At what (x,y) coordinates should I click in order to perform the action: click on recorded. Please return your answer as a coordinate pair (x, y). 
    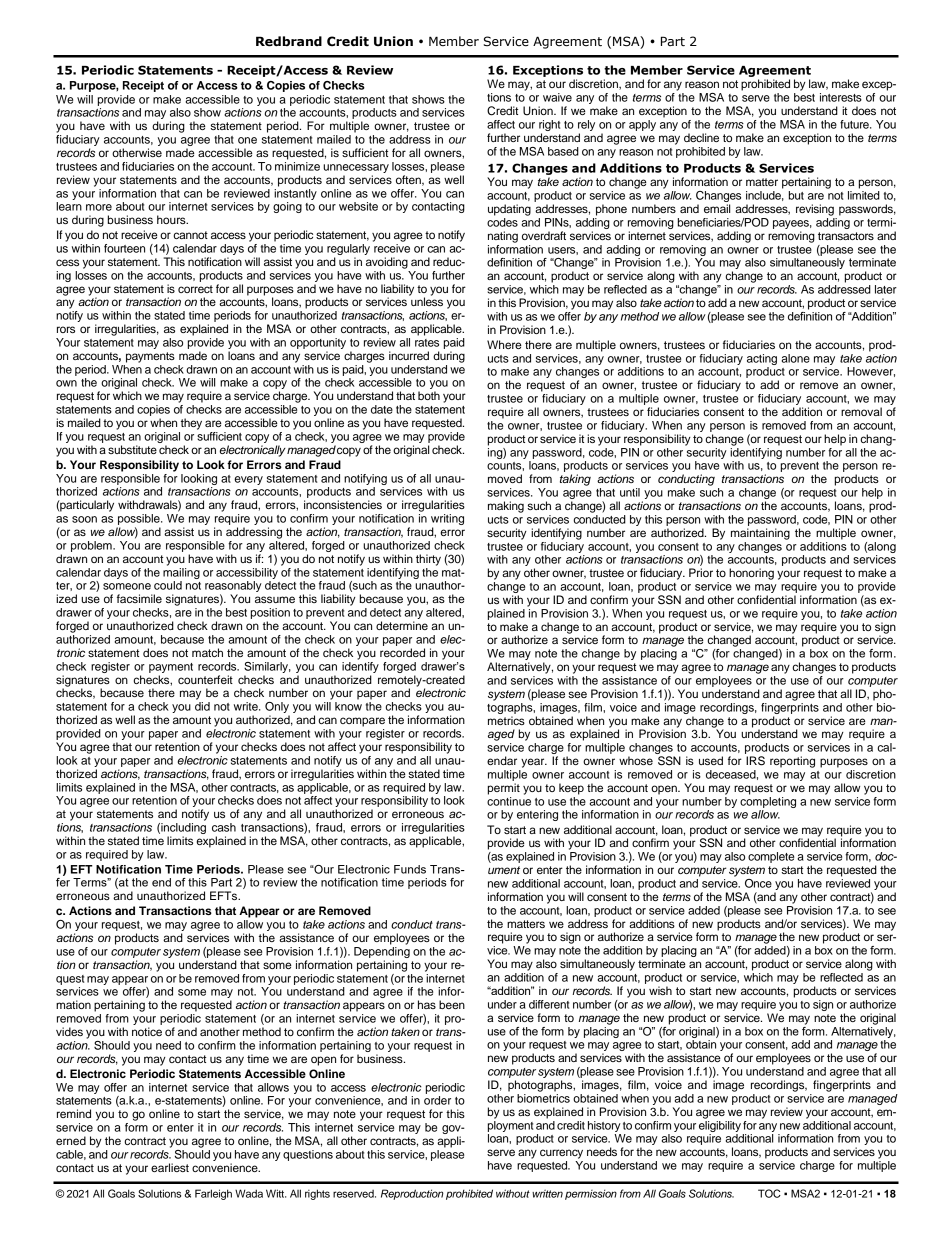
    Looking at the image, I should click on (402, 652).
